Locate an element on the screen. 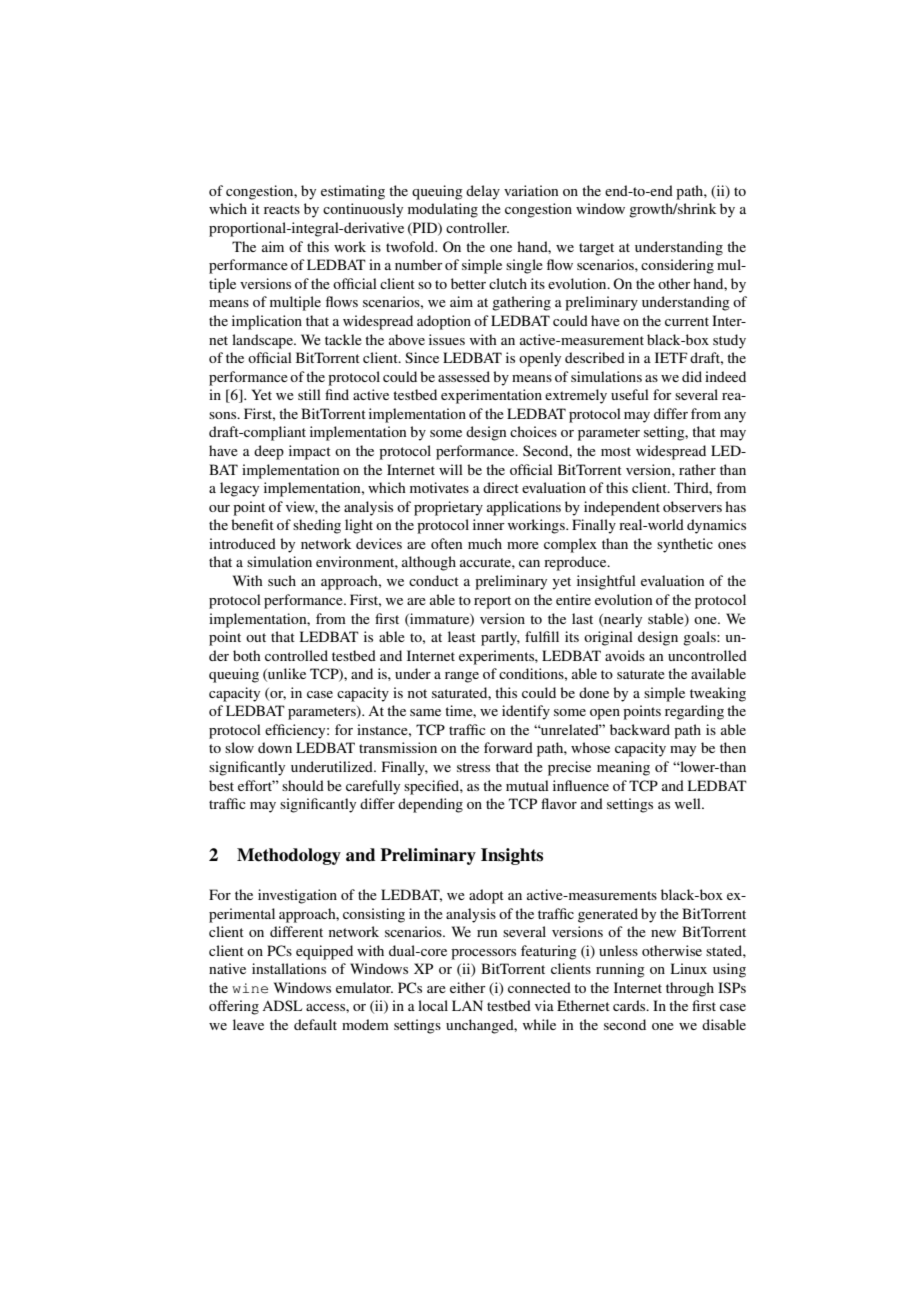  ADSL is located at coordinates (282, 1005).
